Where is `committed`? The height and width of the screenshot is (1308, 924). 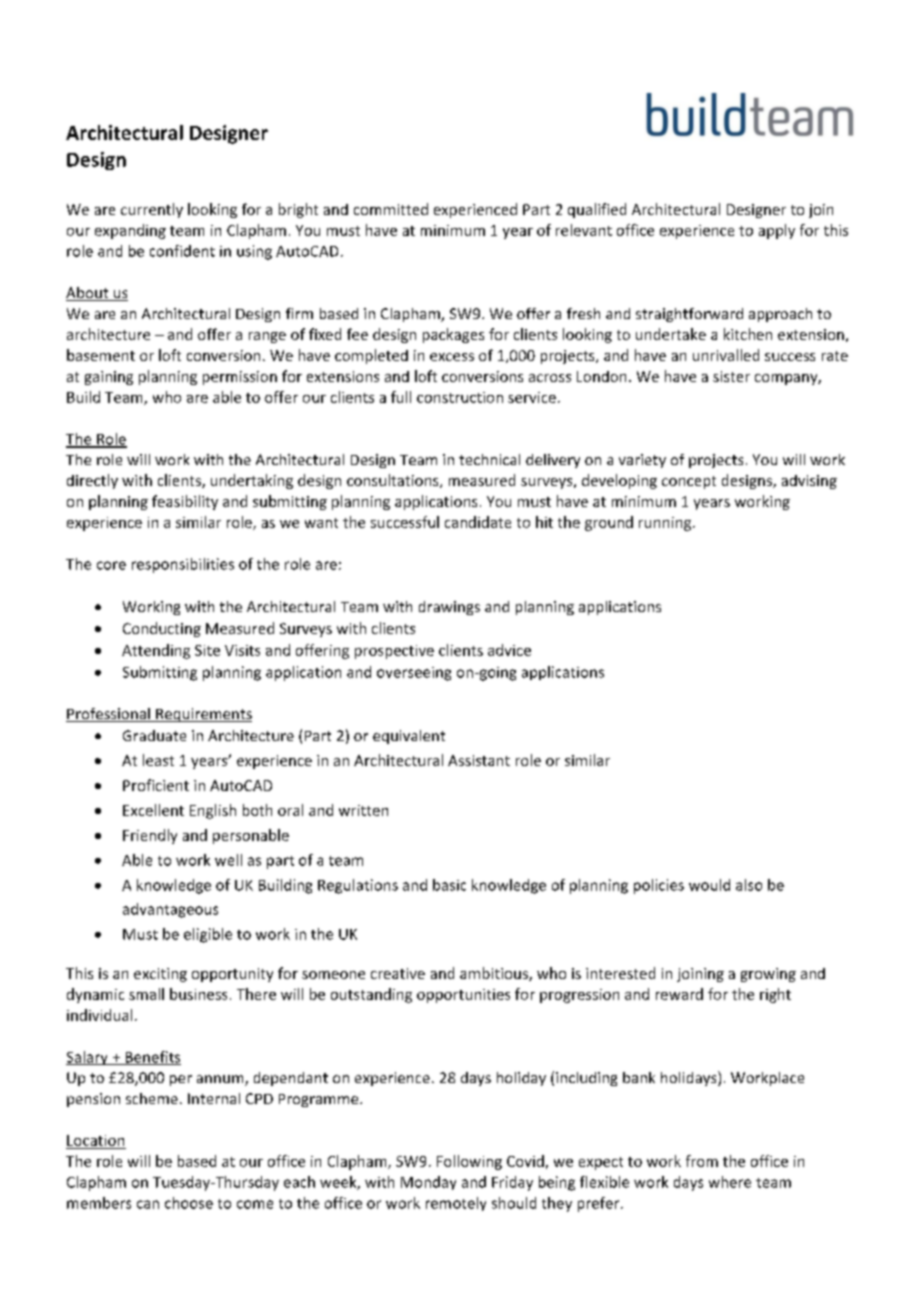 committed is located at coordinates (391, 209).
